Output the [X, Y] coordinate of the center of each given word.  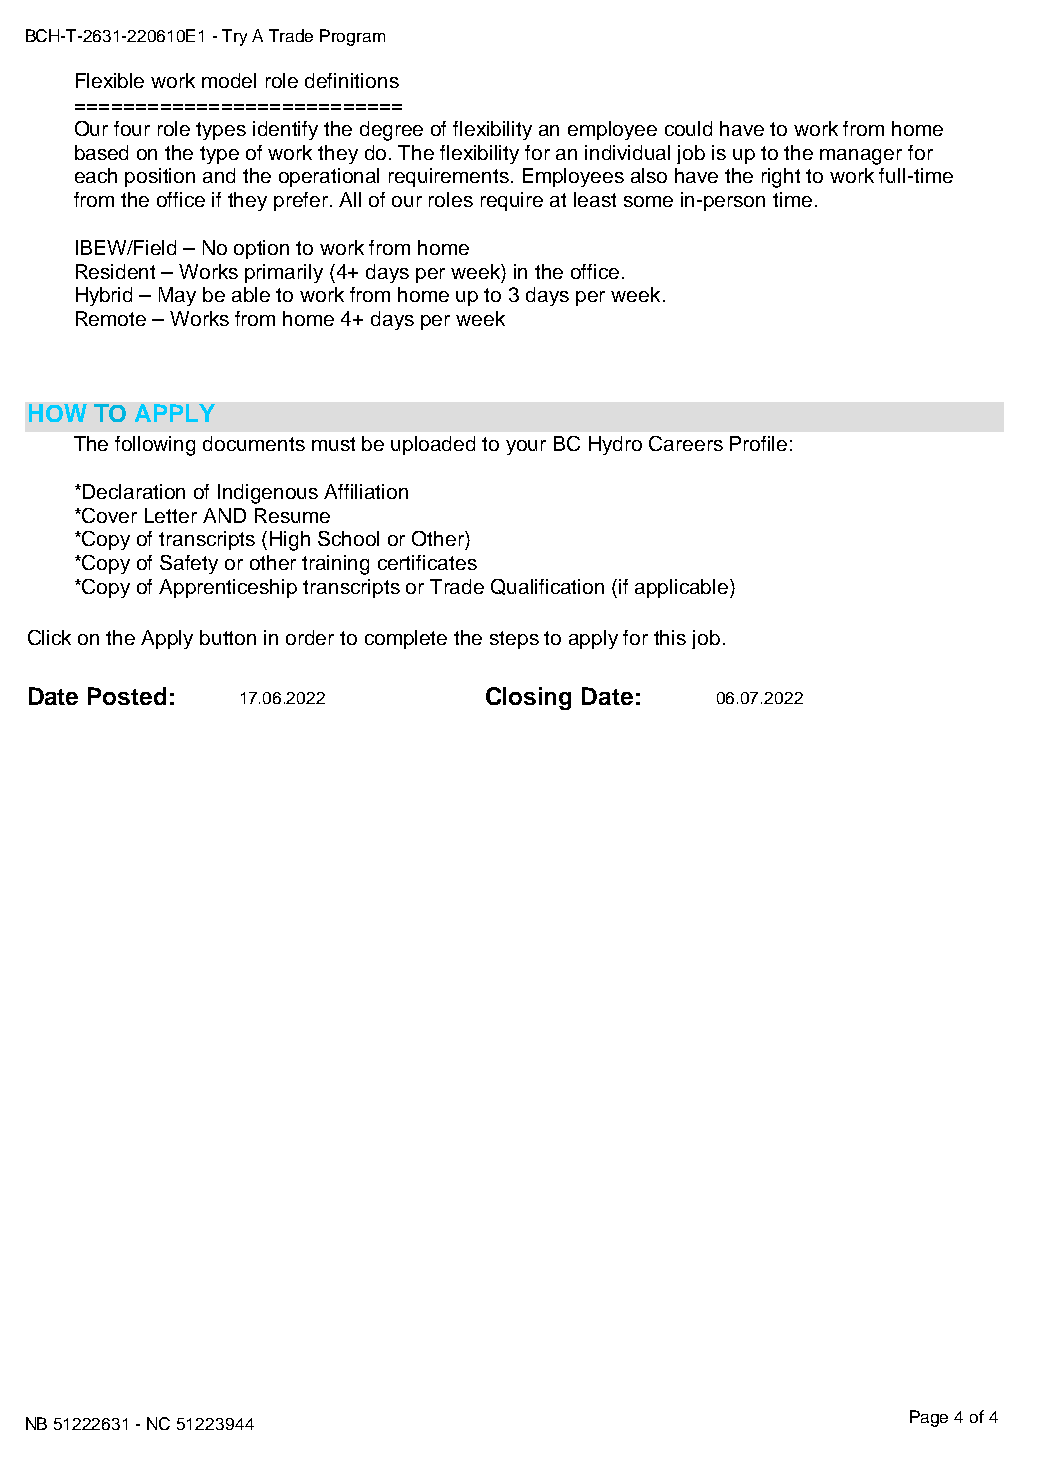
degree [391, 131]
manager [861, 157]
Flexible [110, 80]
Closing [528, 698]
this [670, 637]
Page [929, 1418]
